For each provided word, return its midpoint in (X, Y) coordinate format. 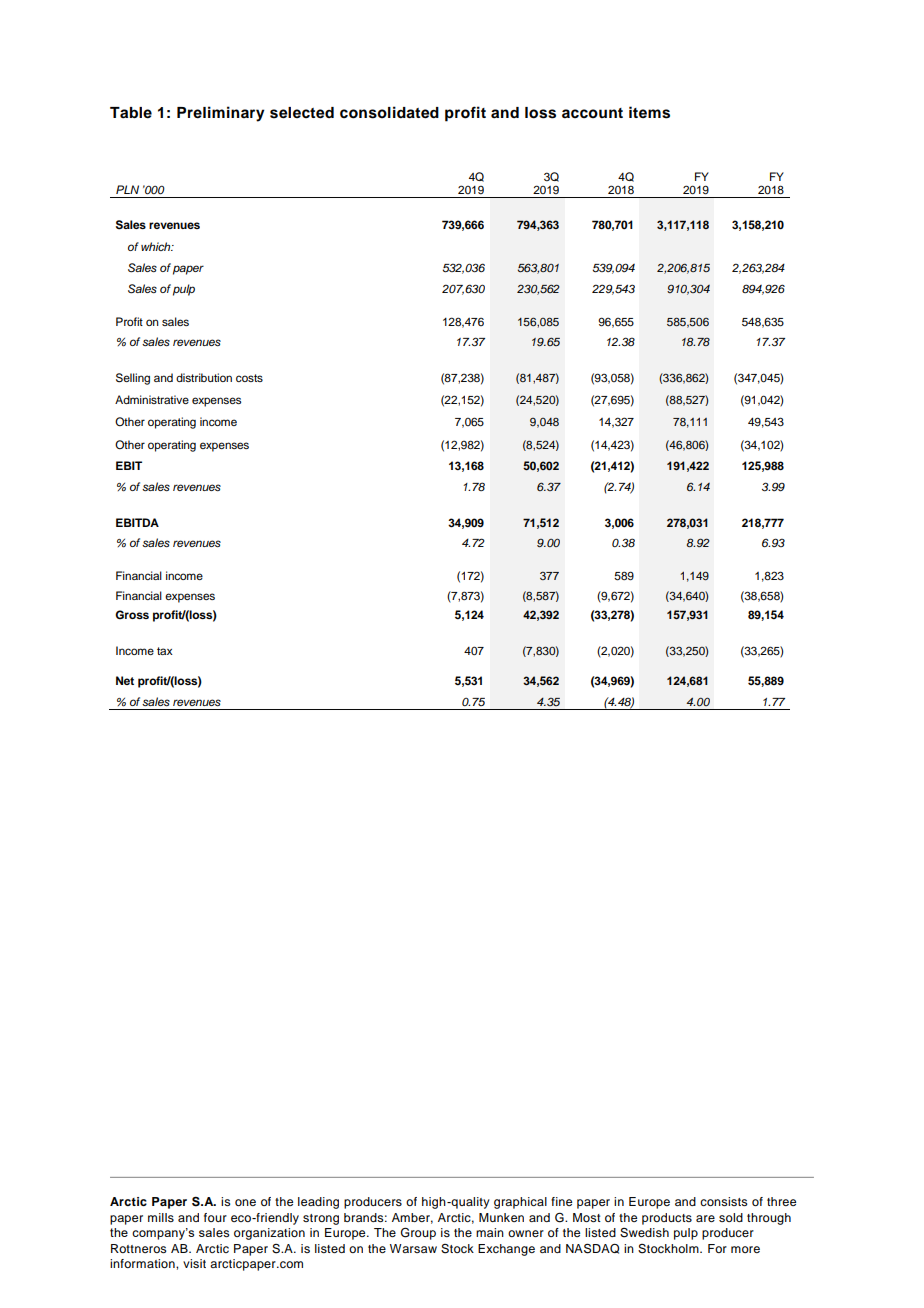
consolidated (389, 112)
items (649, 112)
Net (125, 680)
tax (165, 651)
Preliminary (221, 114)
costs (249, 378)
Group (418, 1233)
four (215, 1217)
